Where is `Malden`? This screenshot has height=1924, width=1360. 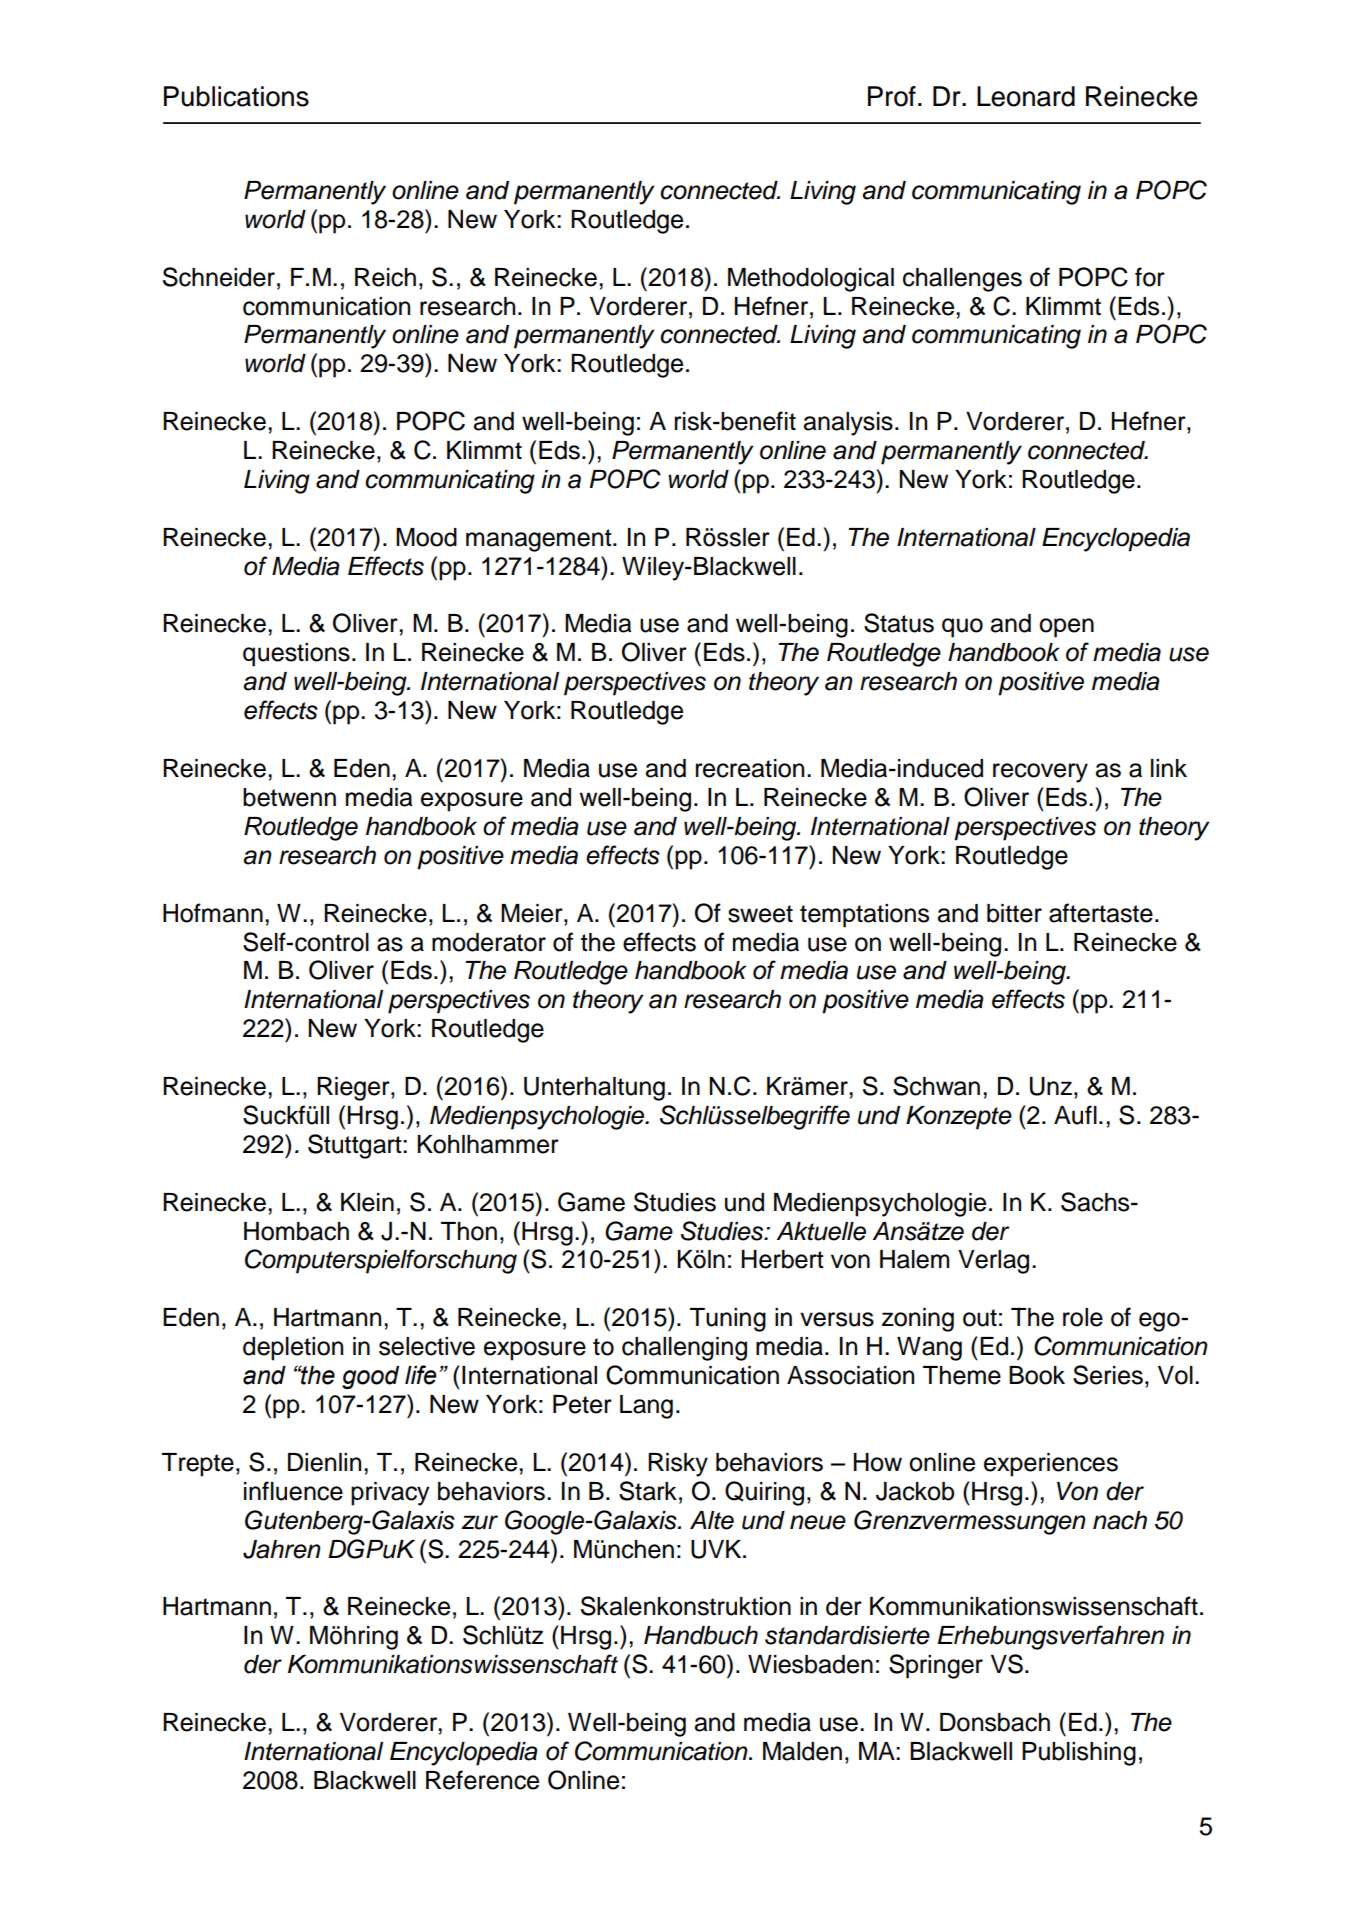
Malden is located at coordinates (802, 1751).
